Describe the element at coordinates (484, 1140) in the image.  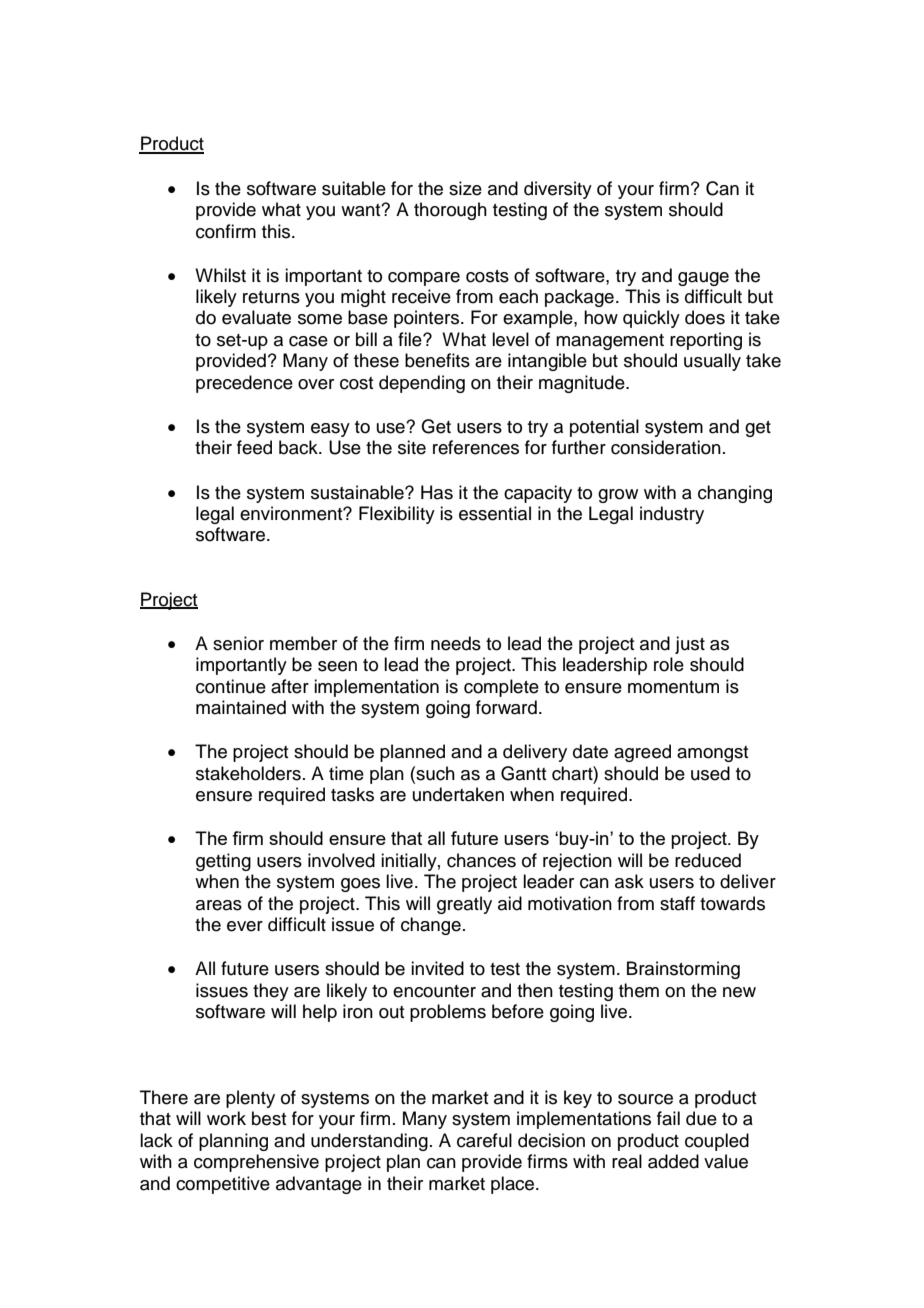
I see `careful` at that location.
